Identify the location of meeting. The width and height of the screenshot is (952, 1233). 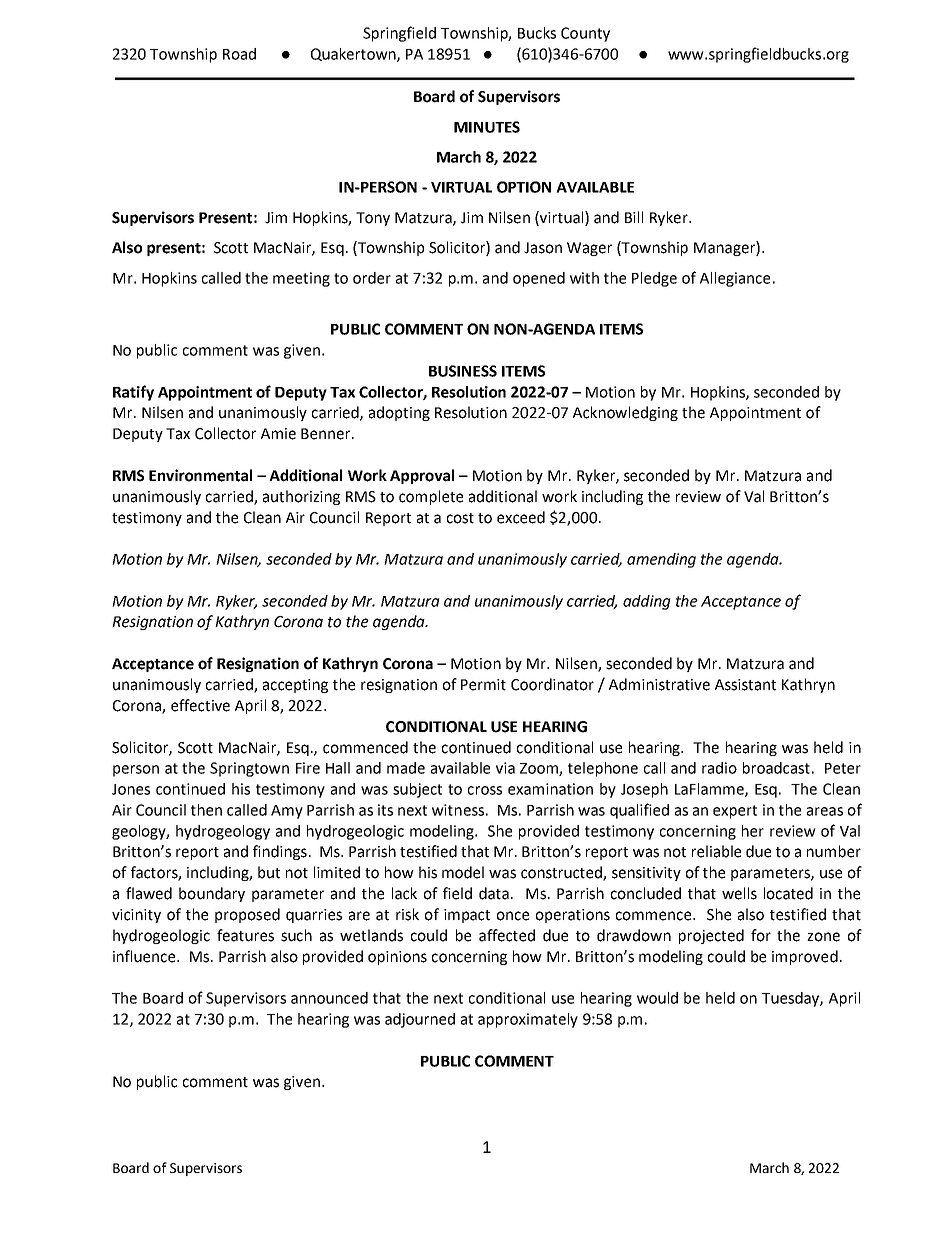
(301, 279).
